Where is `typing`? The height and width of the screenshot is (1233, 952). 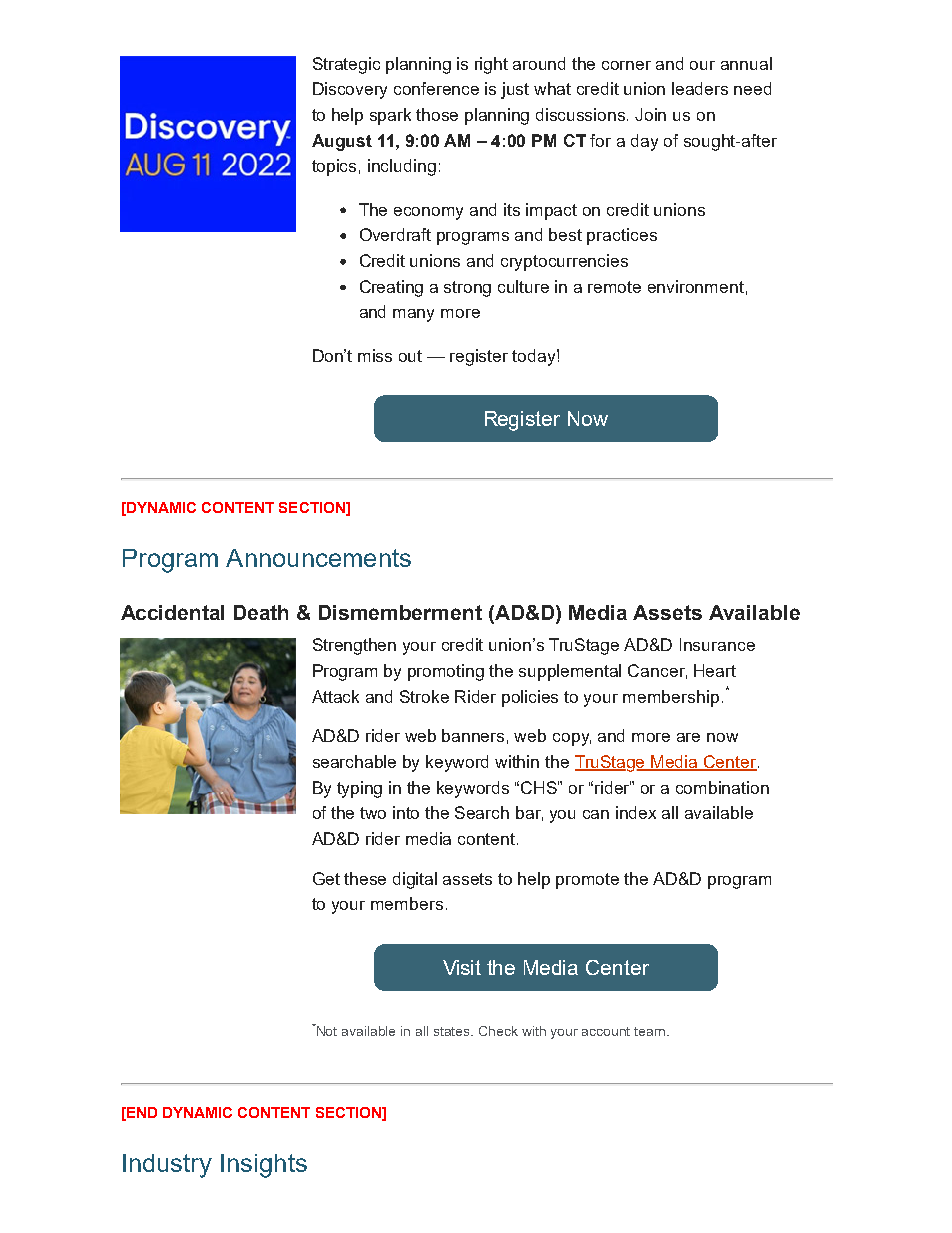
typing is located at coordinates (359, 789).
